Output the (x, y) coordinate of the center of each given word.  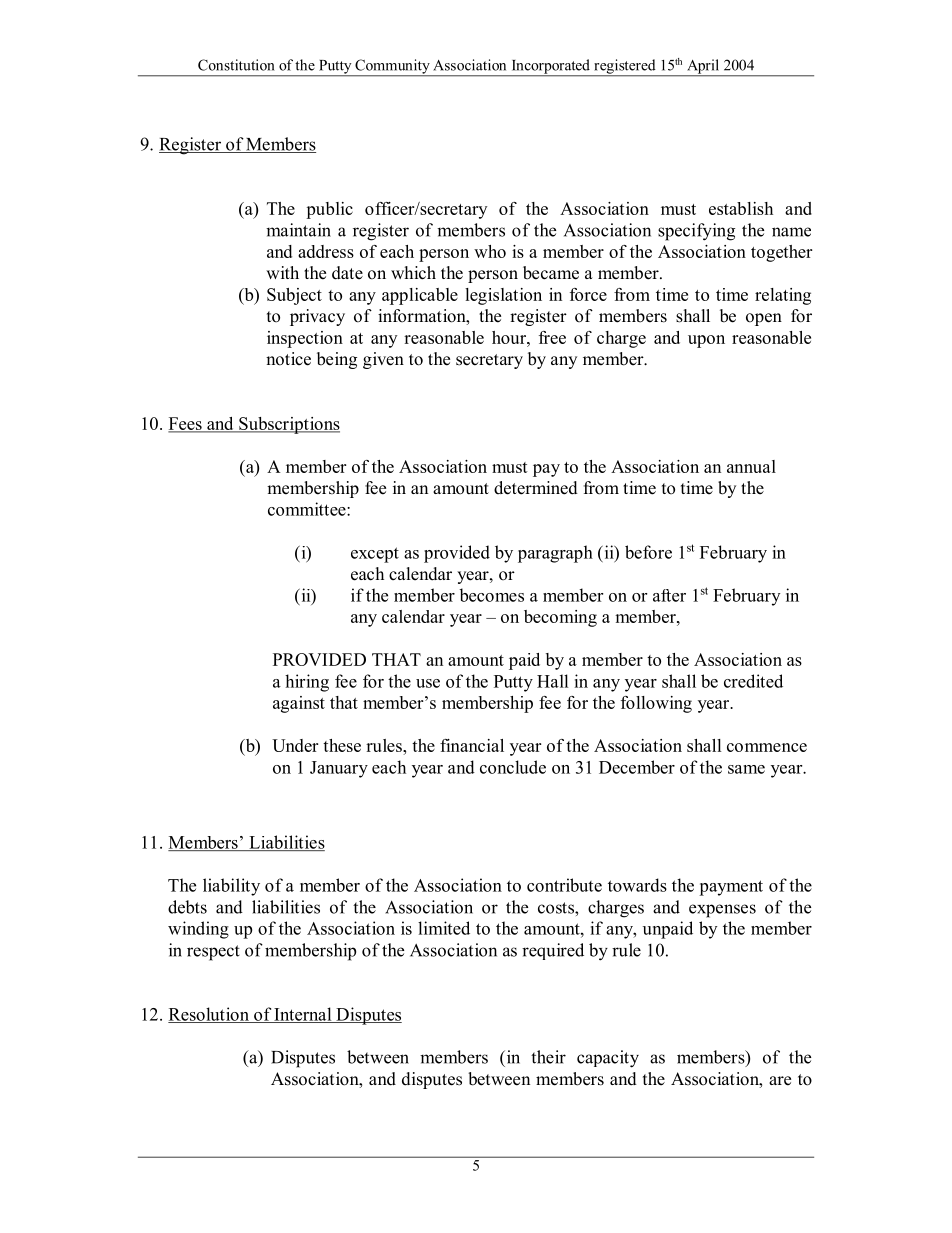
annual (751, 466)
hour (510, 337)
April (703, 67)
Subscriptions (288, 425)
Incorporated (550, 67)
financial (472, 745)
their (548, 1057)
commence (767, 747)
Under (295, 745)
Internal (303, 1015)
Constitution (236, 65)
